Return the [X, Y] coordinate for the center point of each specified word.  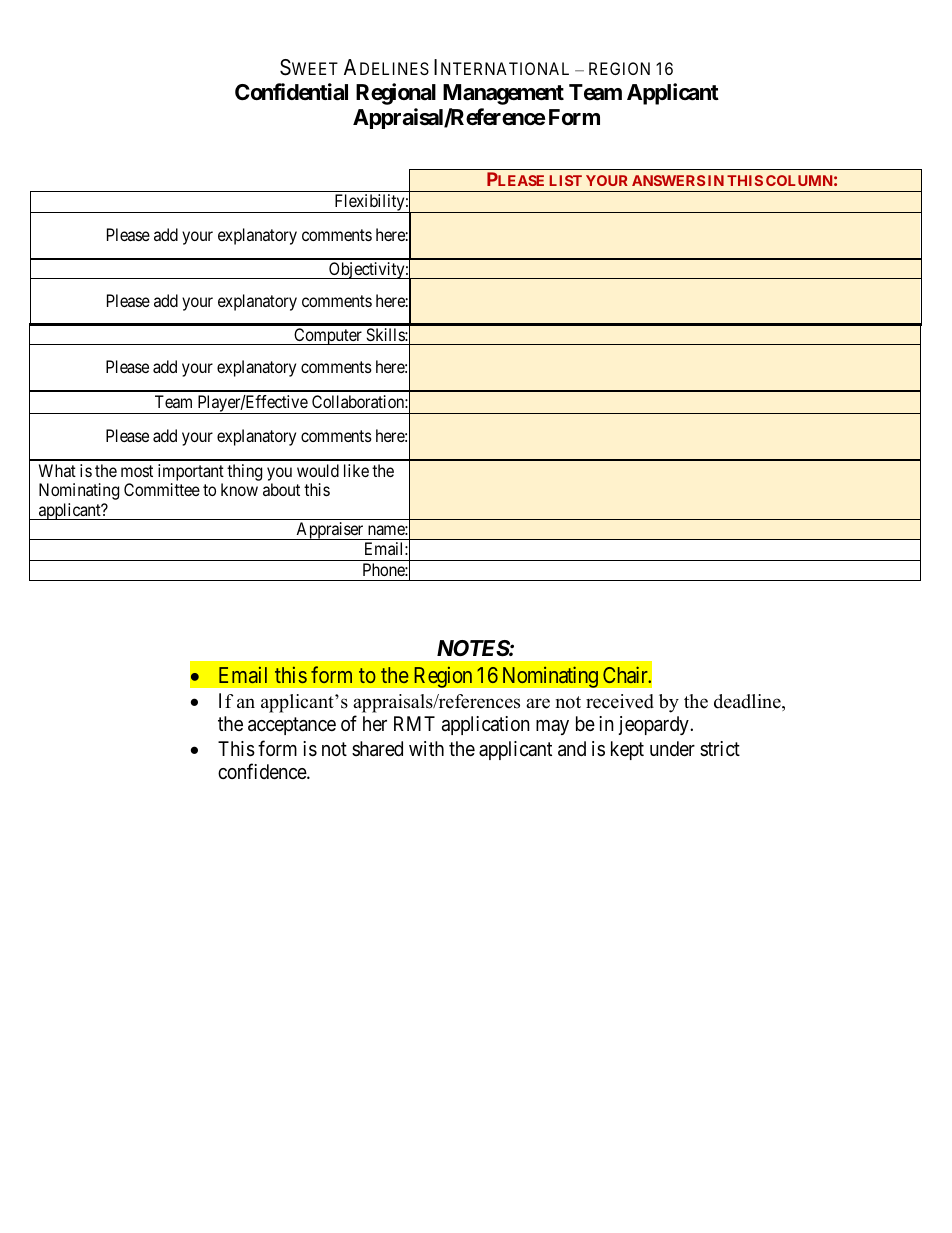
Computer [328, 336]
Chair [626, 674]
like [356, 470]
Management [503, 94]
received [620, 701]
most [137, 471]
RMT [414, 723]
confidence [263, 771]
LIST [566, 180]
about [281, 489]
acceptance [292, 726]
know [239, 489]
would [318, 470]
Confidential [291, 92]
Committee [162, 489]
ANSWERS [668, 180]
